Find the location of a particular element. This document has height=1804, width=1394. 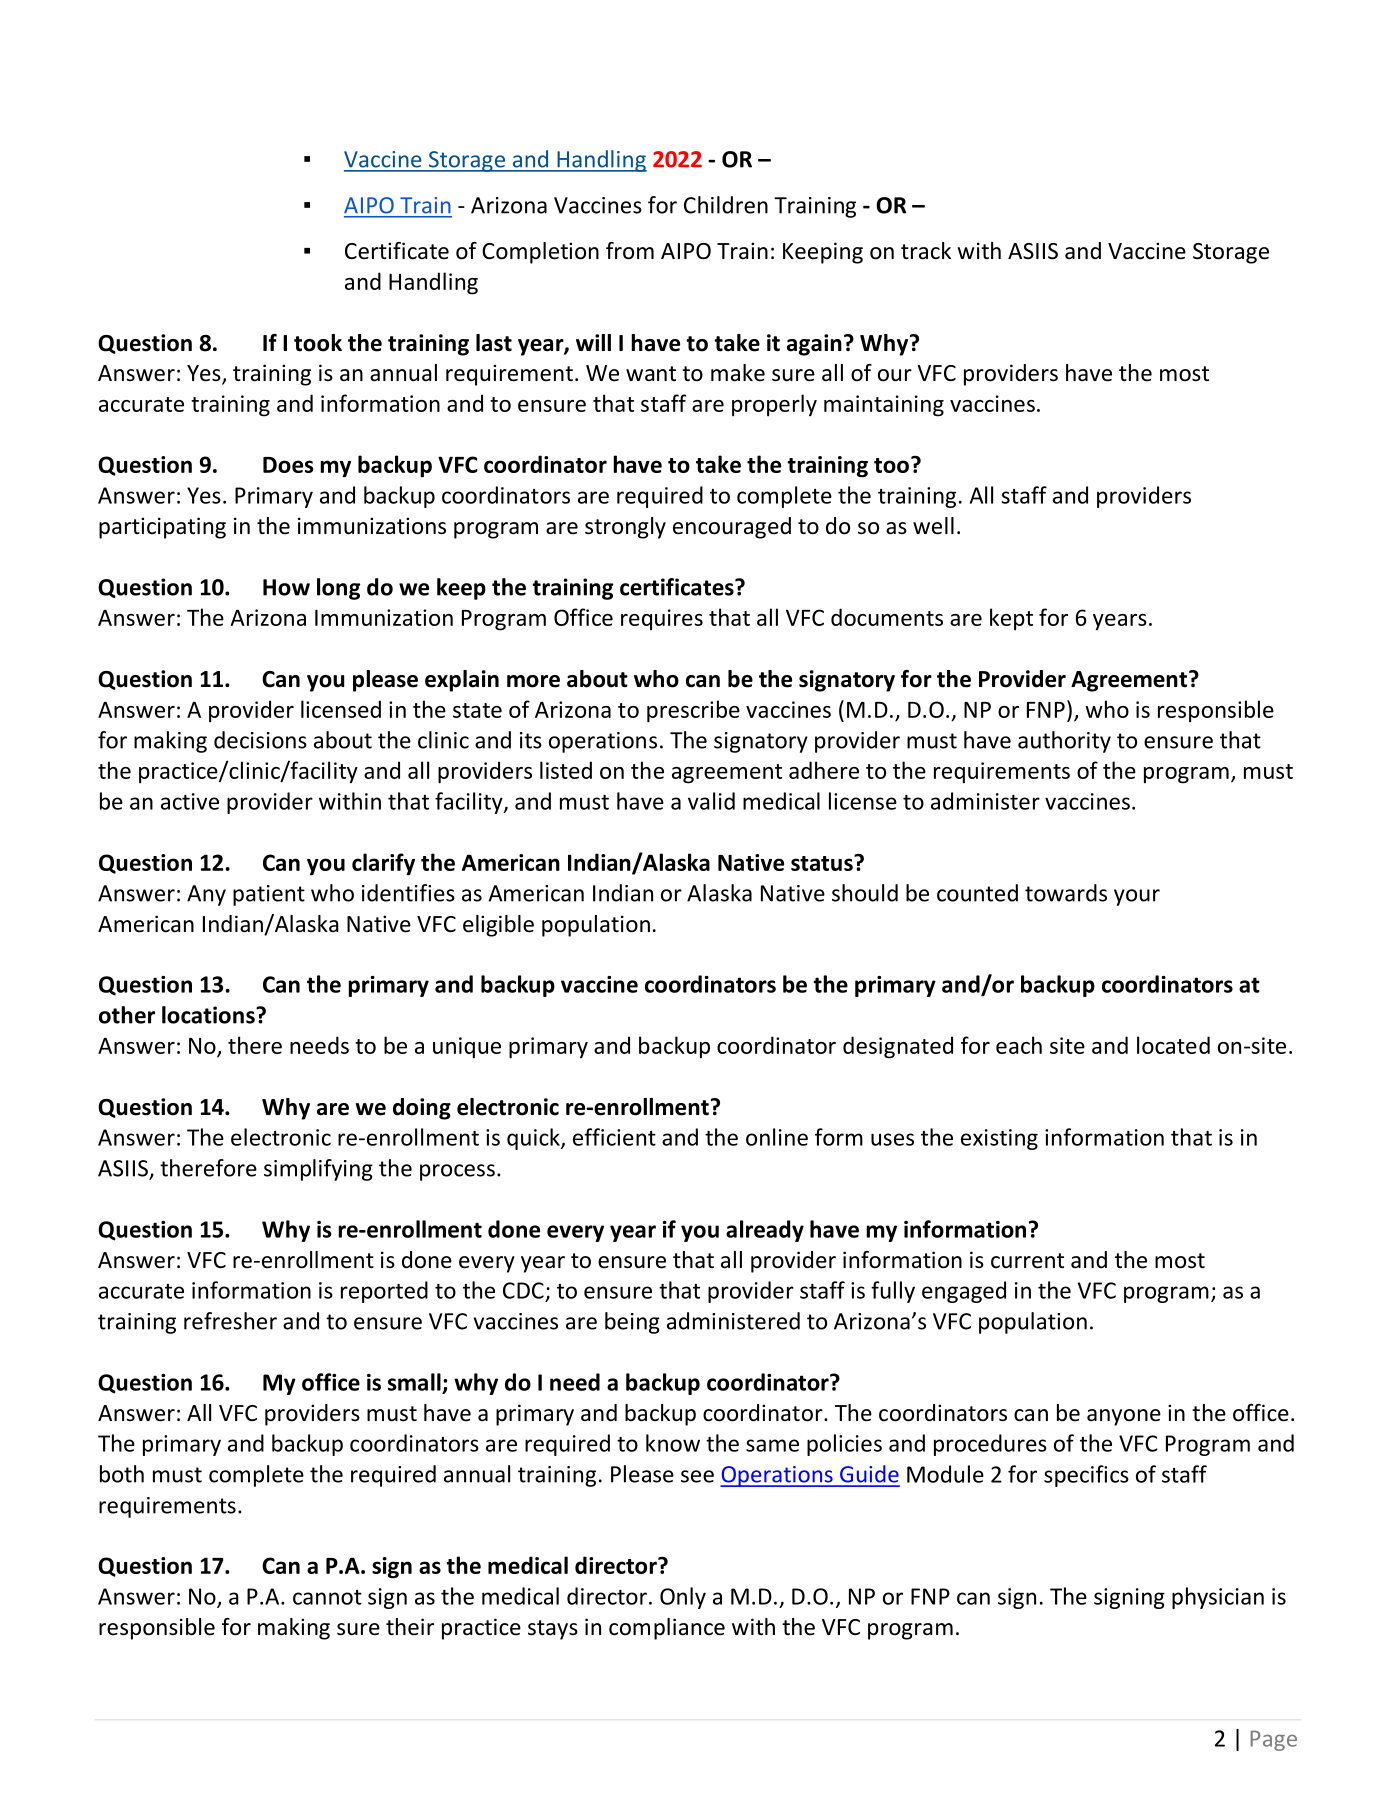

track is located at coordinates (926, 251).
